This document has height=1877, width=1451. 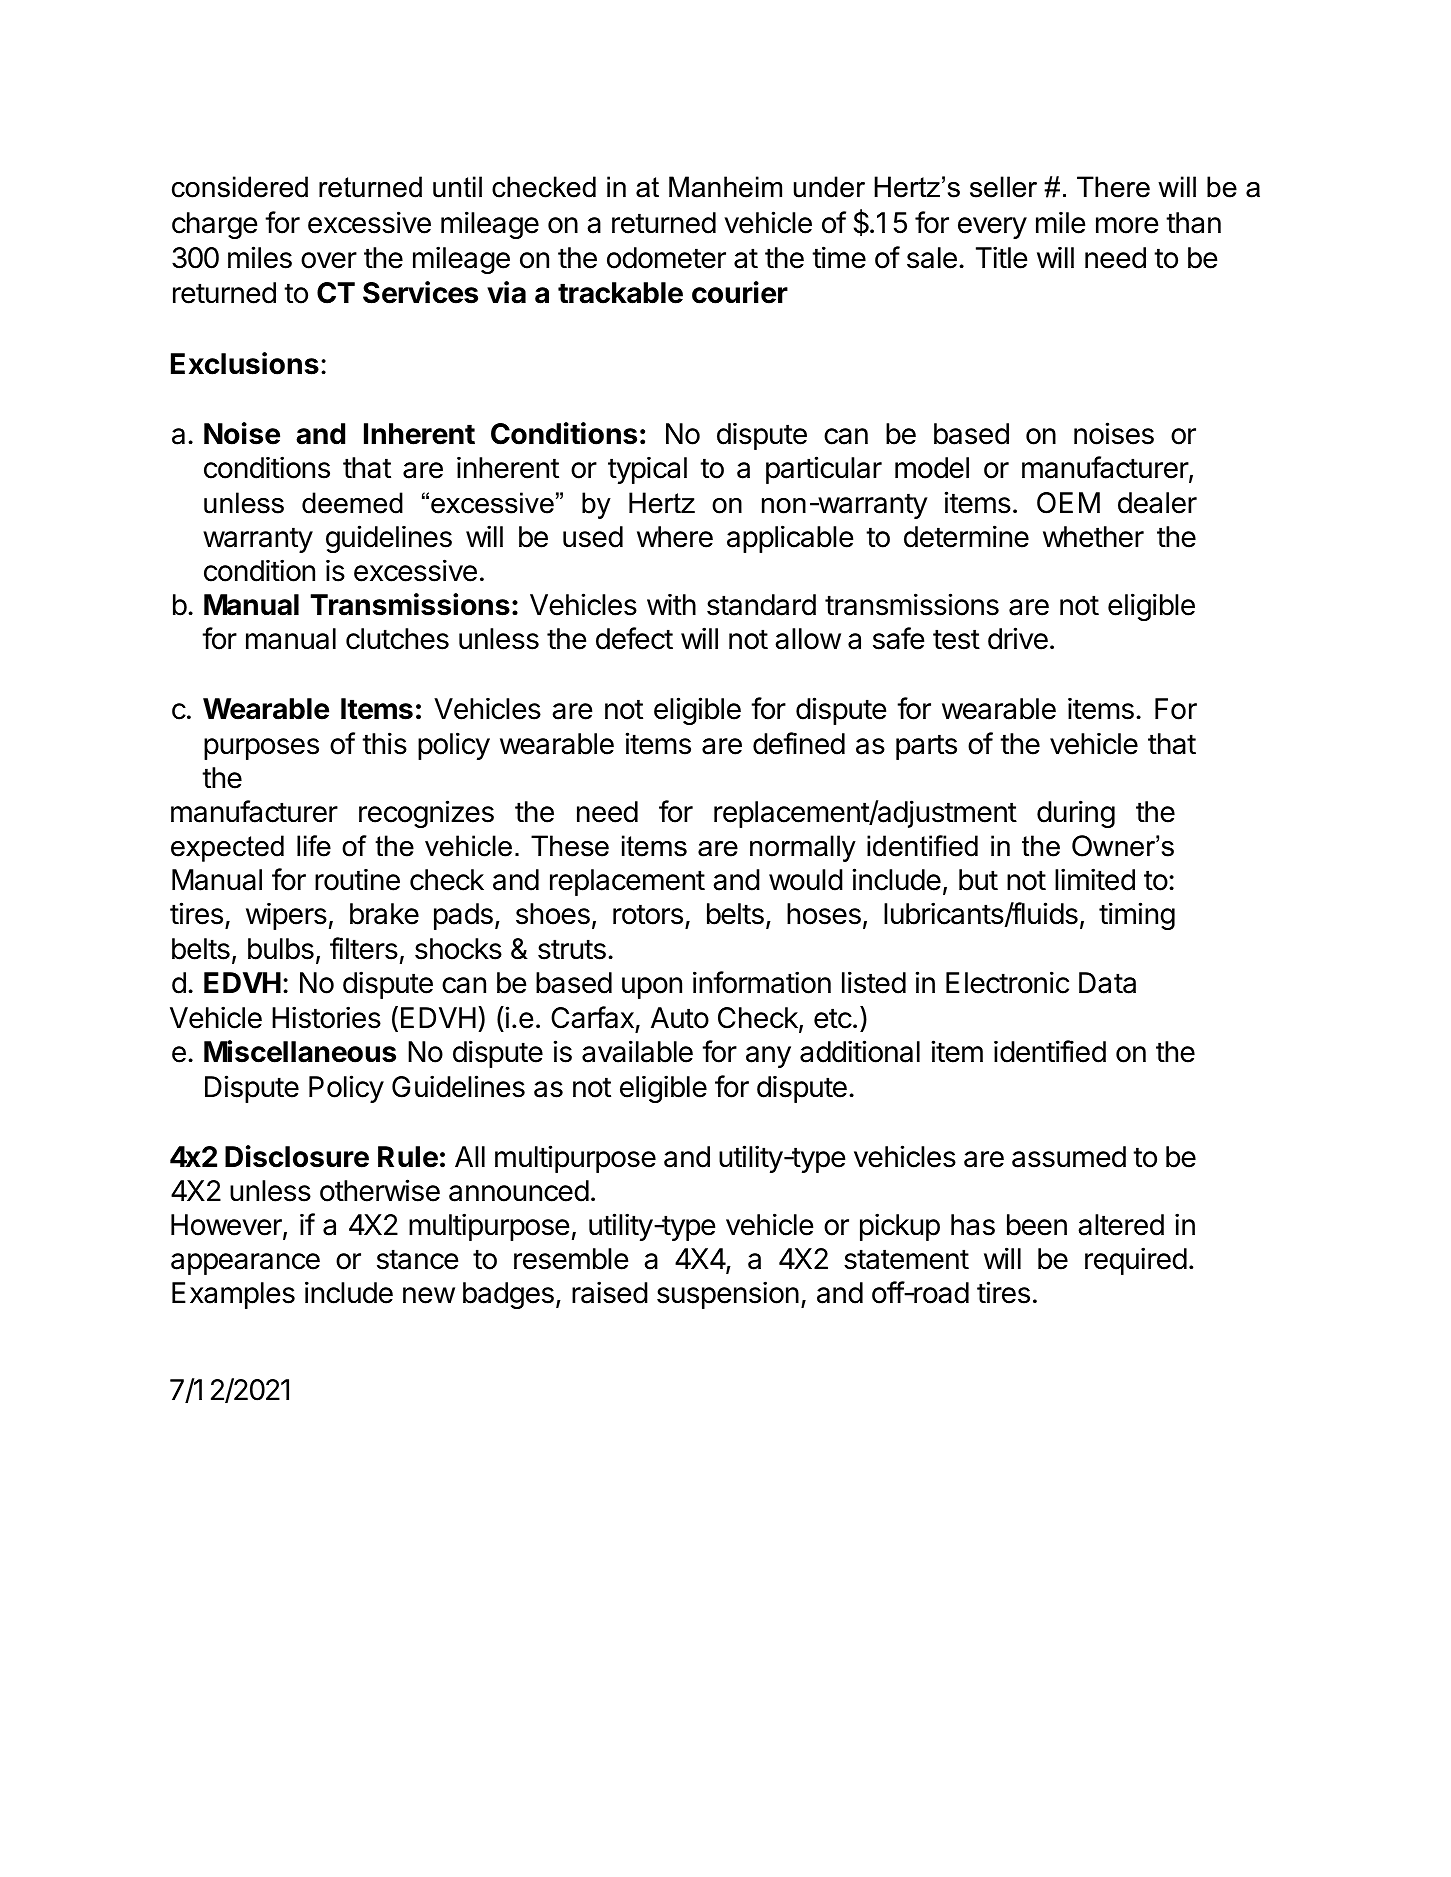 What do you see at coordinates (725, 187) in the document?
I see `Manheim` at bounding box center [725, 187].
